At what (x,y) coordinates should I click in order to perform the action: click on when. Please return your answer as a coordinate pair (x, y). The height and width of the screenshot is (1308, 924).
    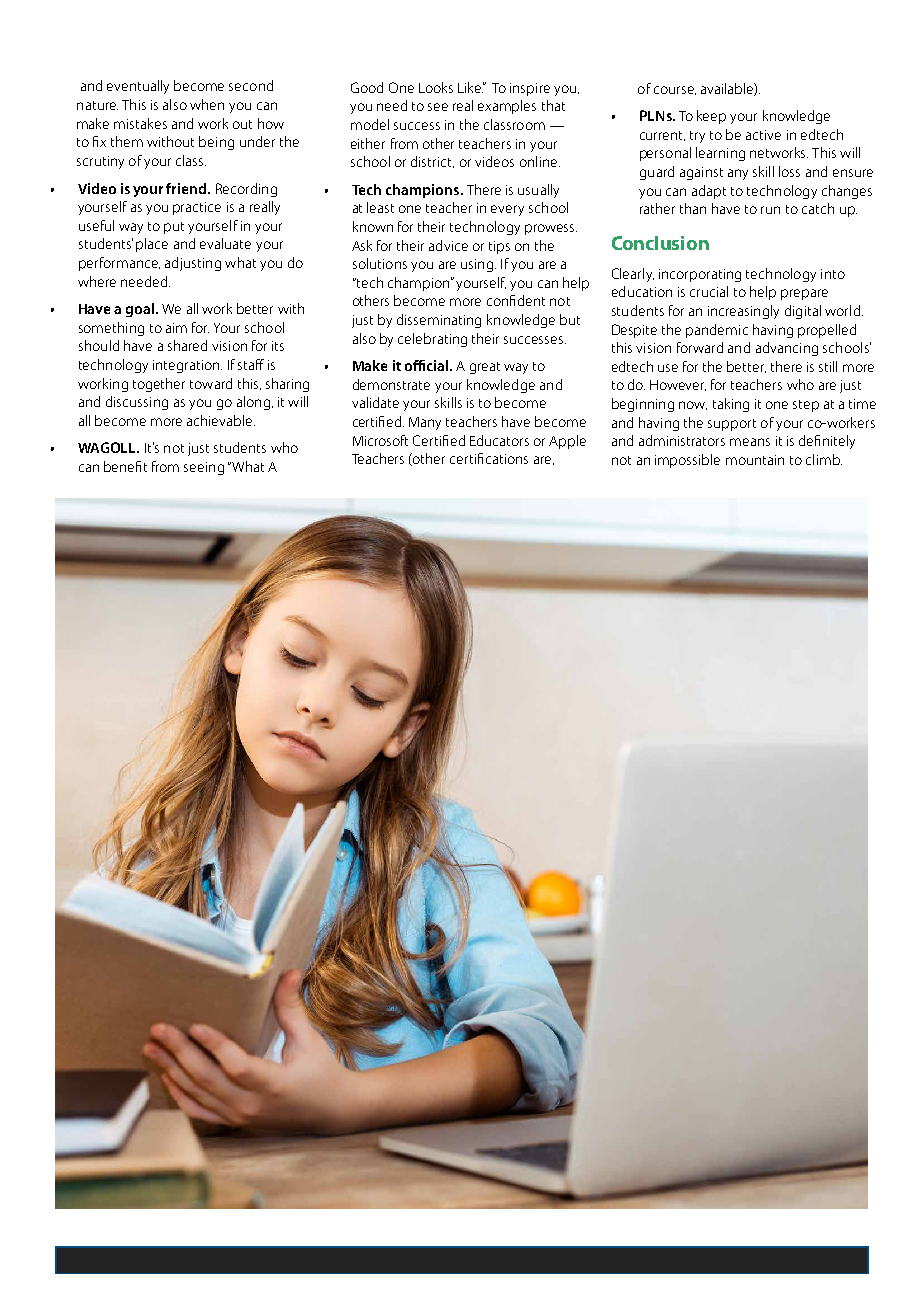
    Looking at the image, I should click on (207, 104).
